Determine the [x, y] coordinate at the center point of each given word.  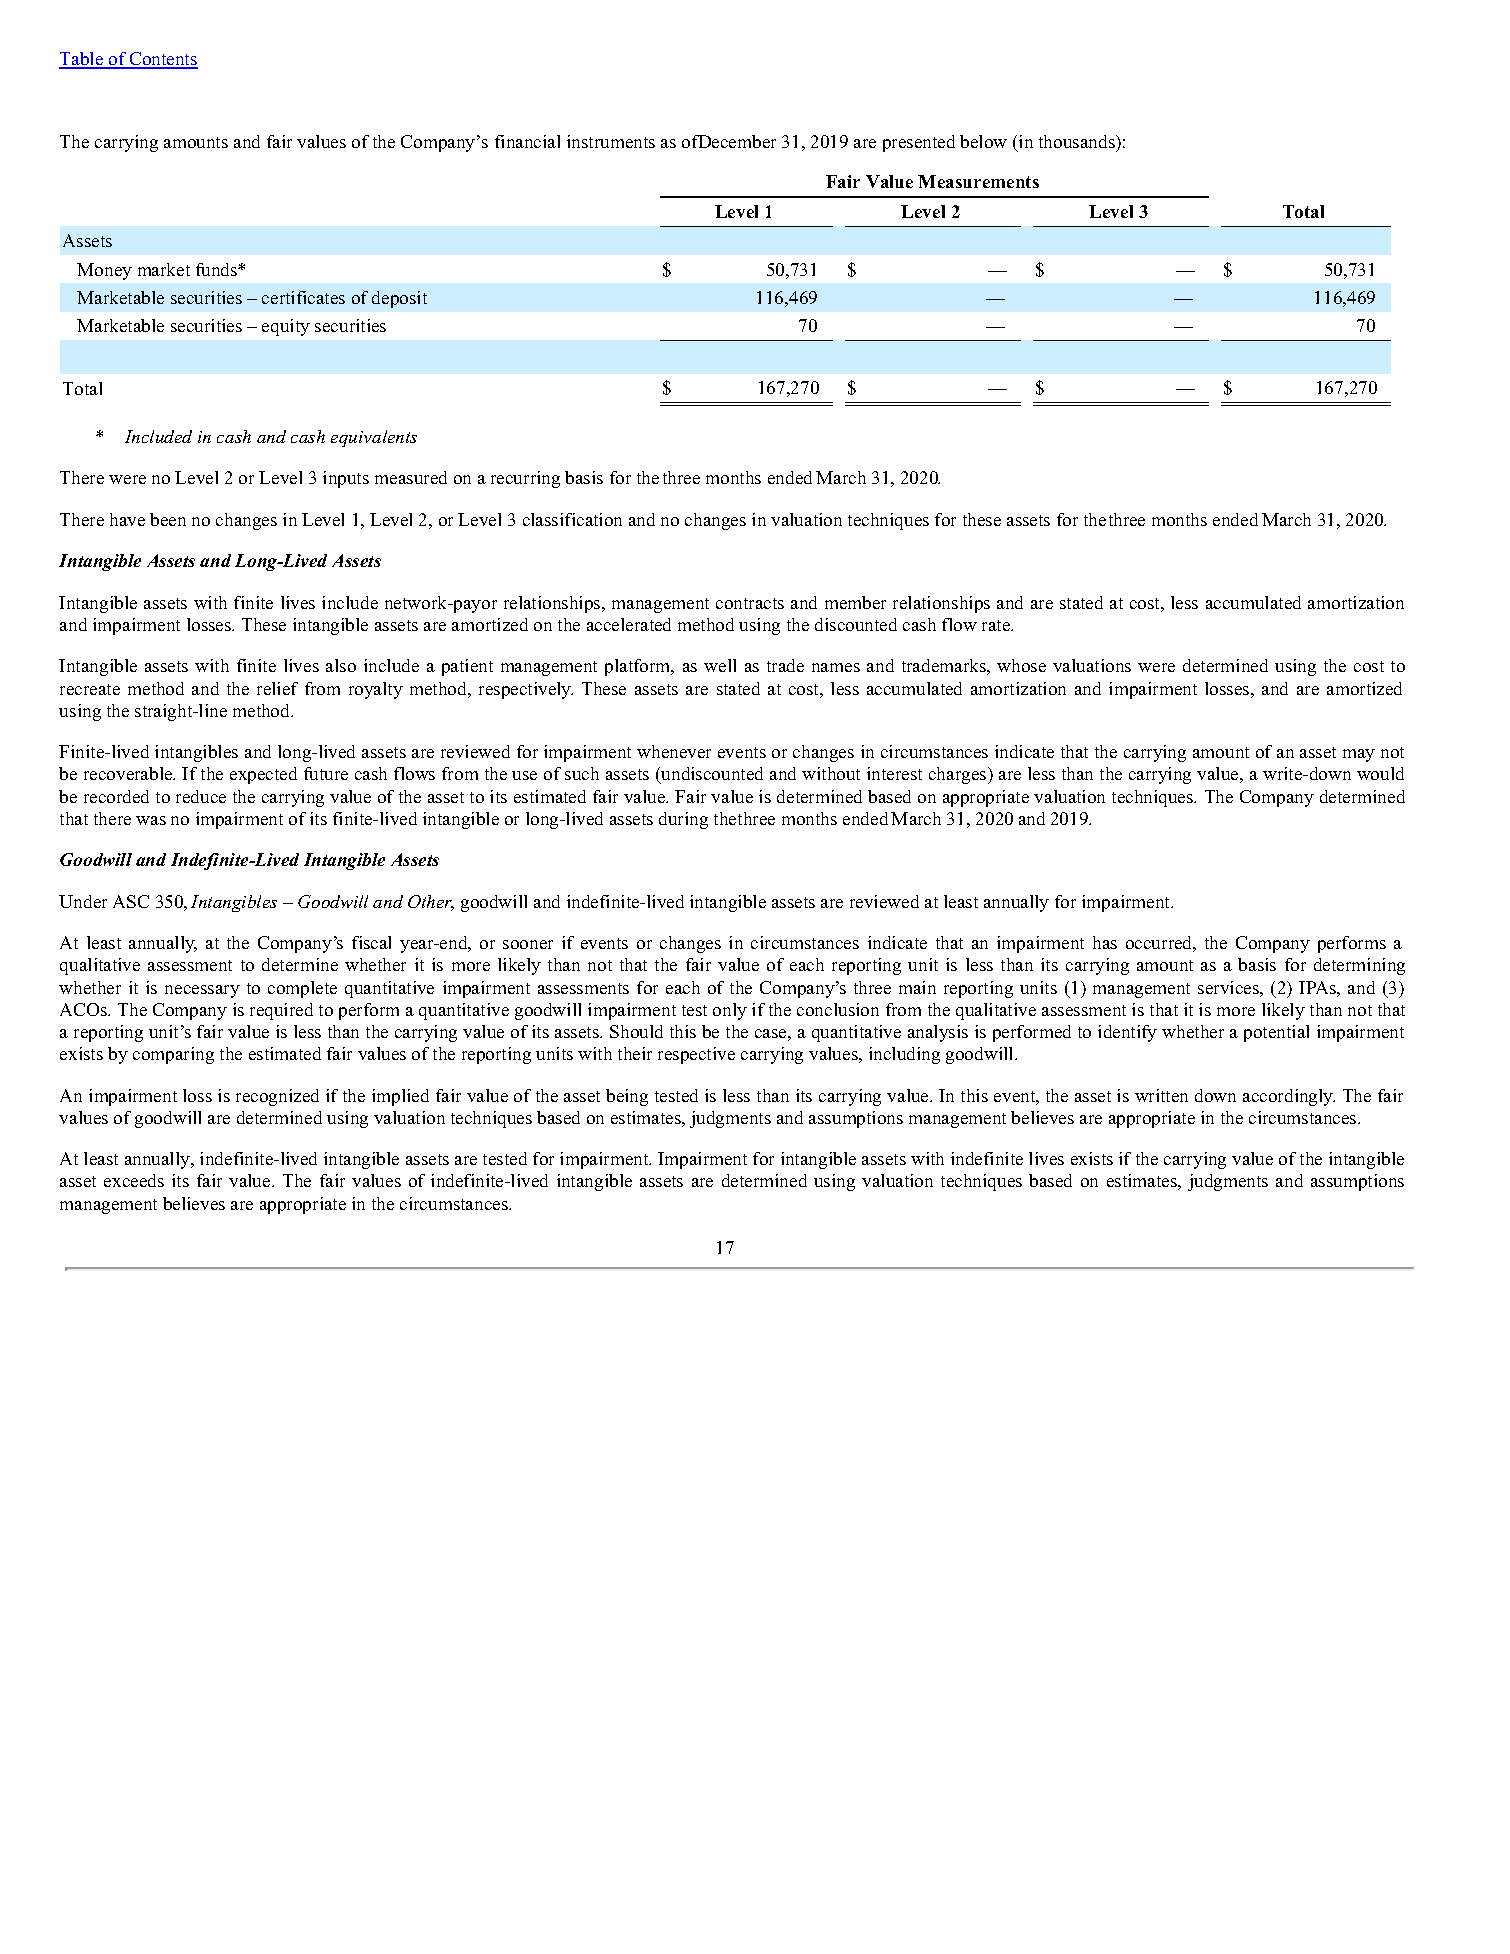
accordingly [1289, 1097]
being [627, 1097]
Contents [163, 60]
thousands [1078, 141]
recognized [277, 1097]
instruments [611, 141]
